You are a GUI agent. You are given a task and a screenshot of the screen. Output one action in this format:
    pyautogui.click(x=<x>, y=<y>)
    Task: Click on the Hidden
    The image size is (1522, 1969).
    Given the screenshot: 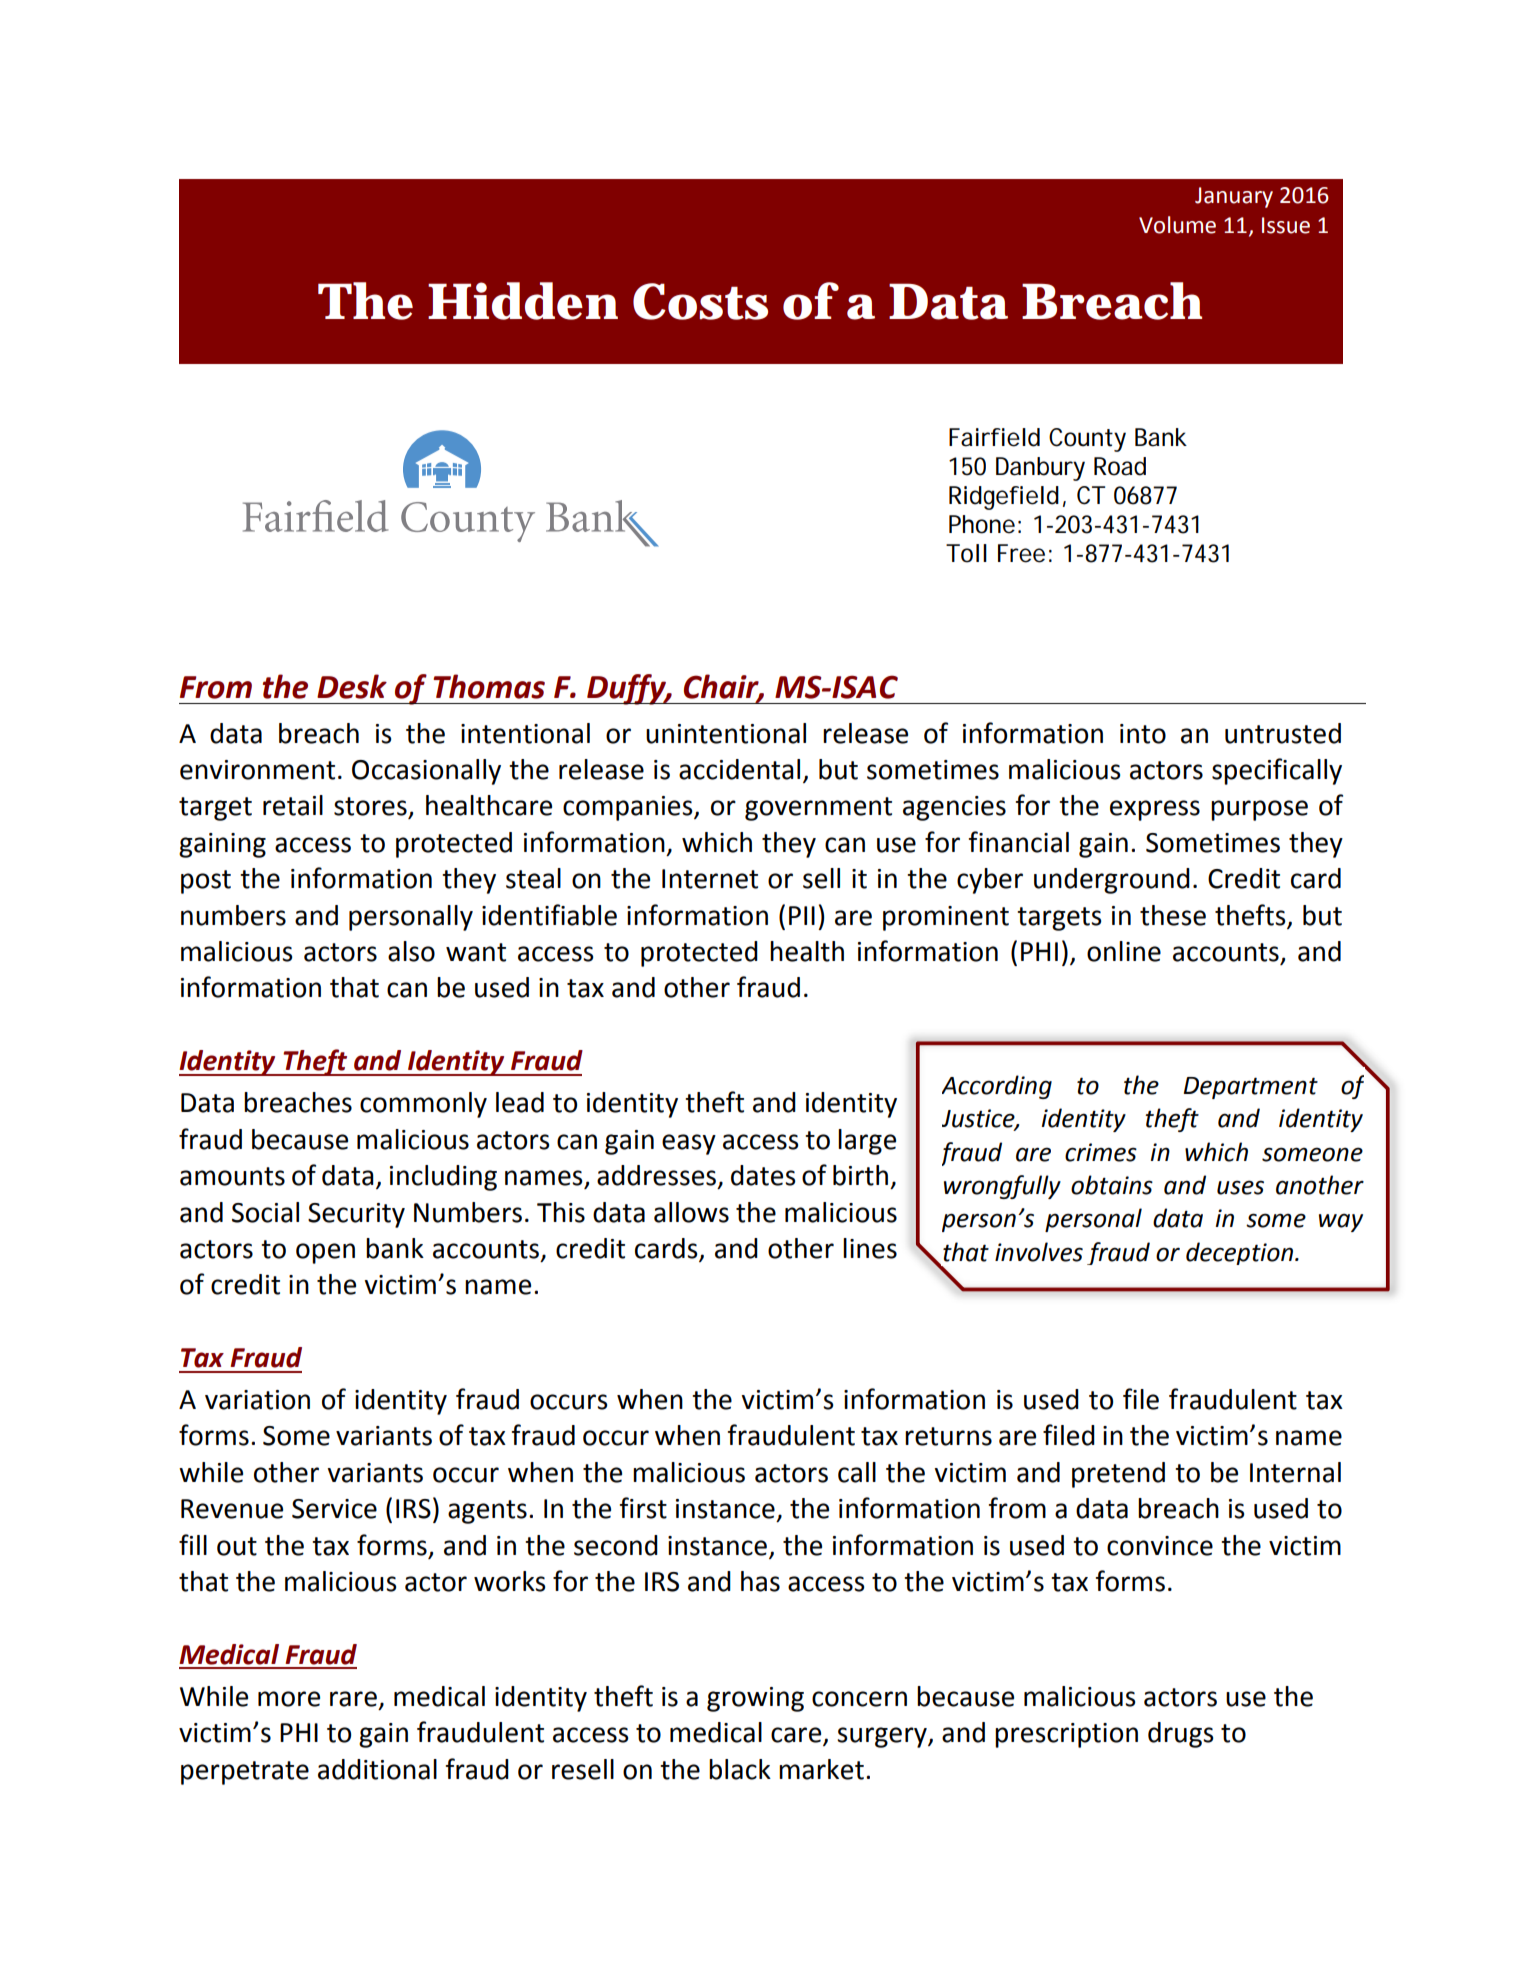 What is the action you would take?
    pyautogui.click(x=523, y=301)
